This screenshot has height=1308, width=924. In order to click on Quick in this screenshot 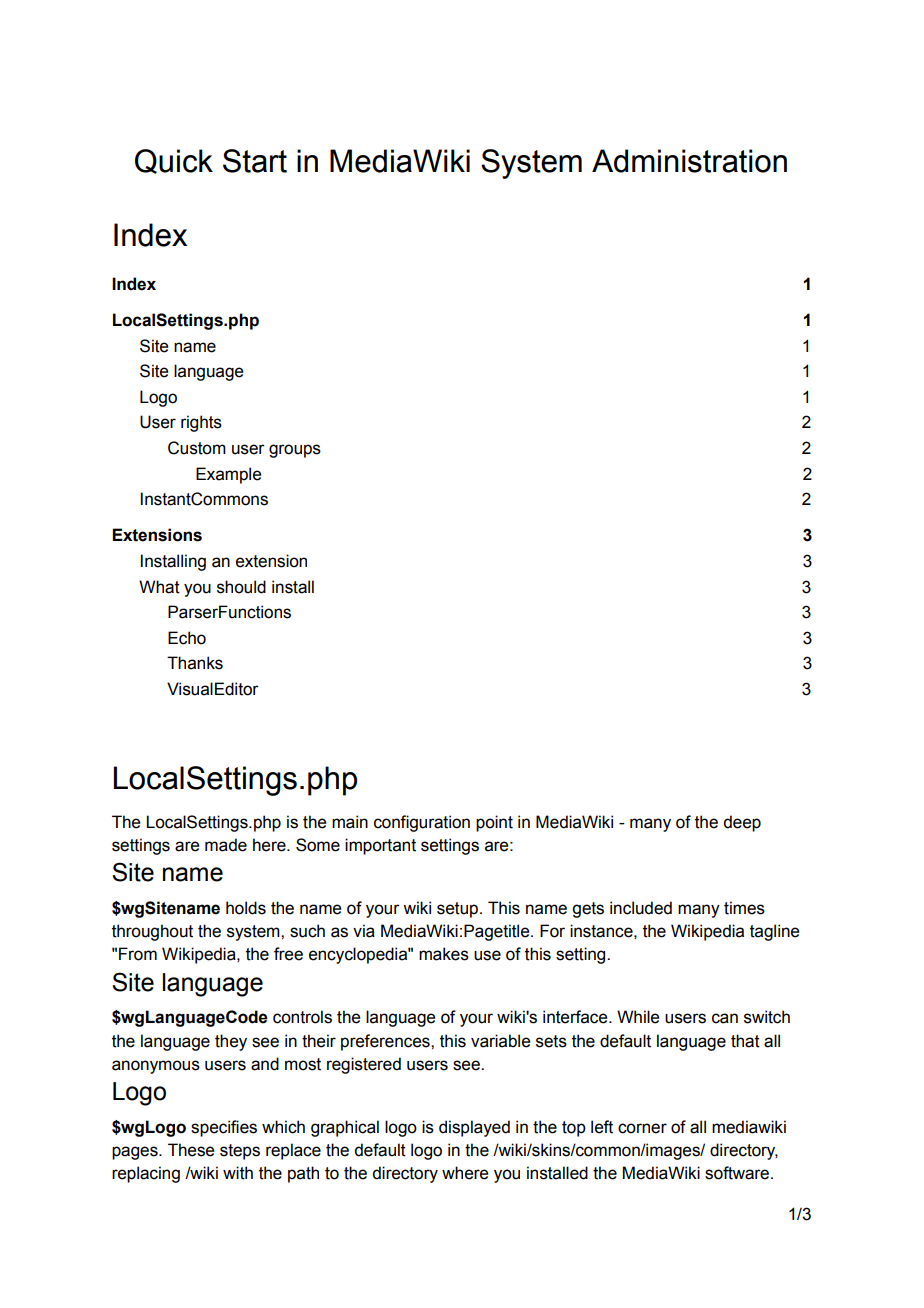, I will do `click(174, 161)`.
